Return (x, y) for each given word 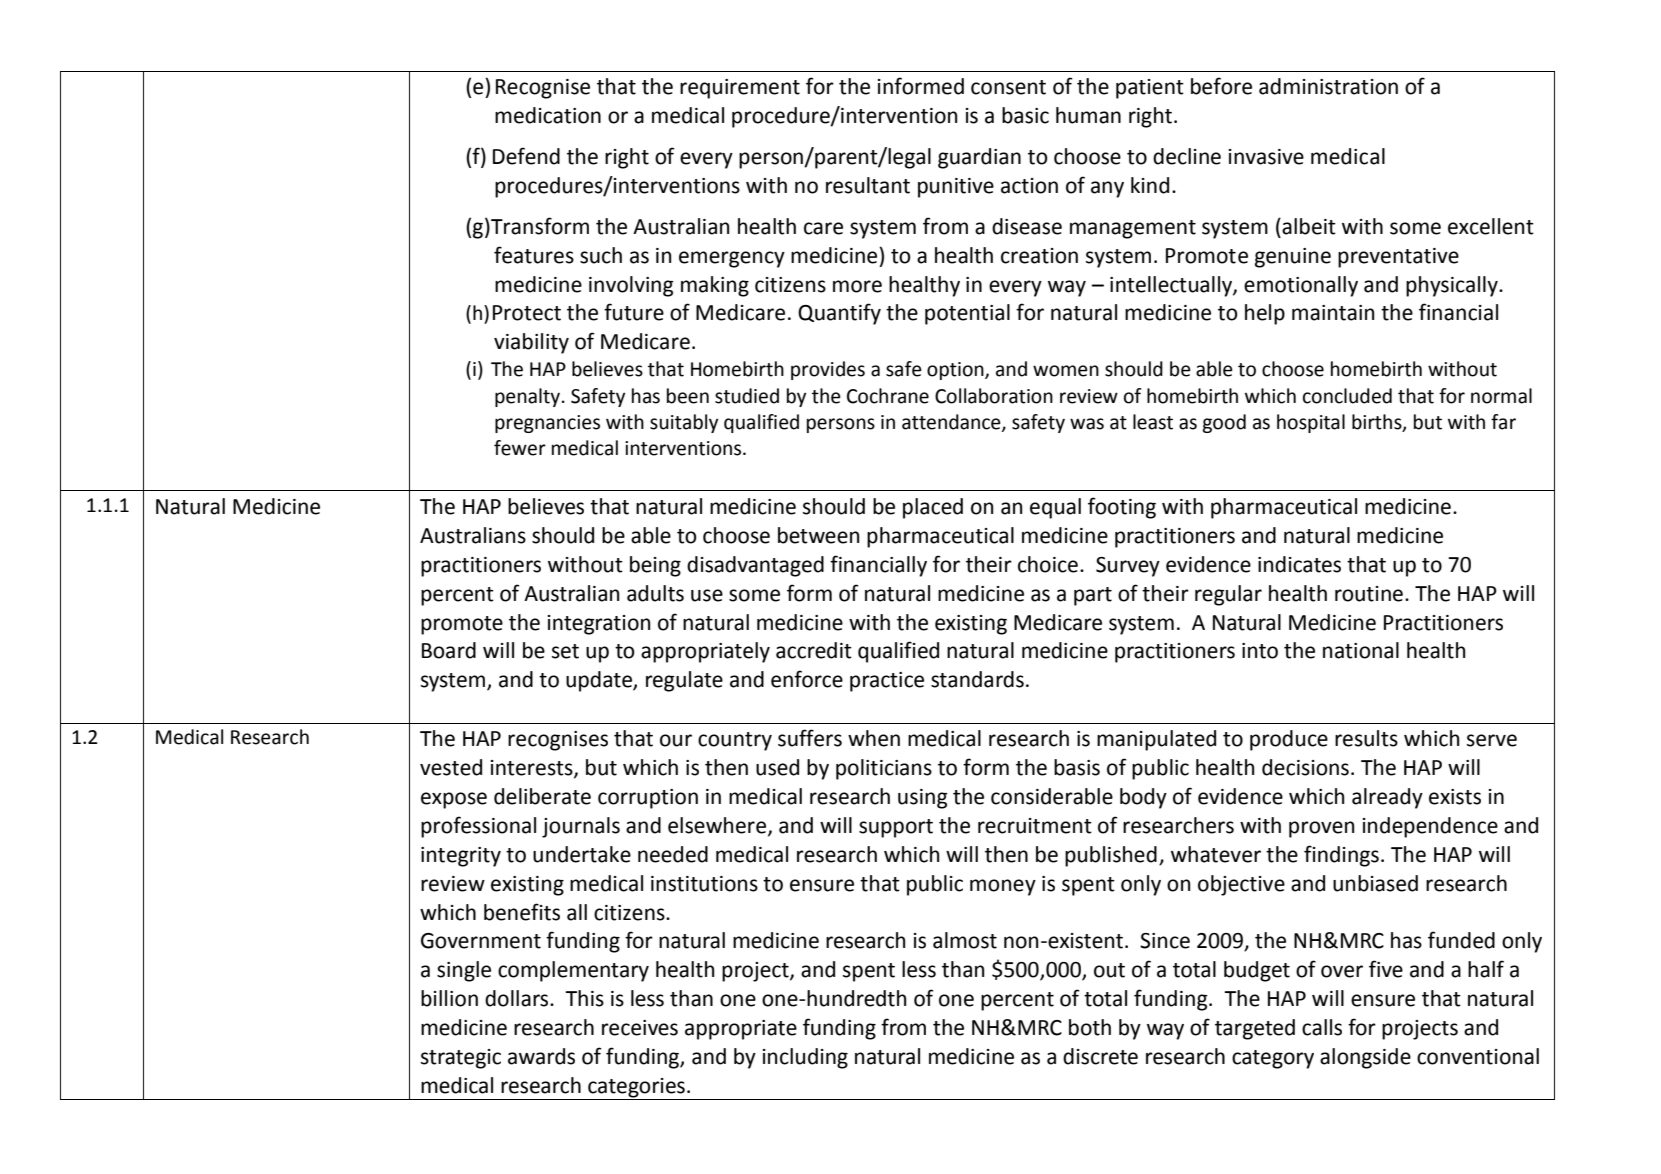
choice (1048, 564)
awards (541, 1056)
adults (655, 593)
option (956, 371)
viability (531, 343)
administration (1328, 86)
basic (1025, 115)
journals (581, 827)
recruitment (1035, 826)
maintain (1333, 313)
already (1387, 798)
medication (548, 115)
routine (1369, 594)
